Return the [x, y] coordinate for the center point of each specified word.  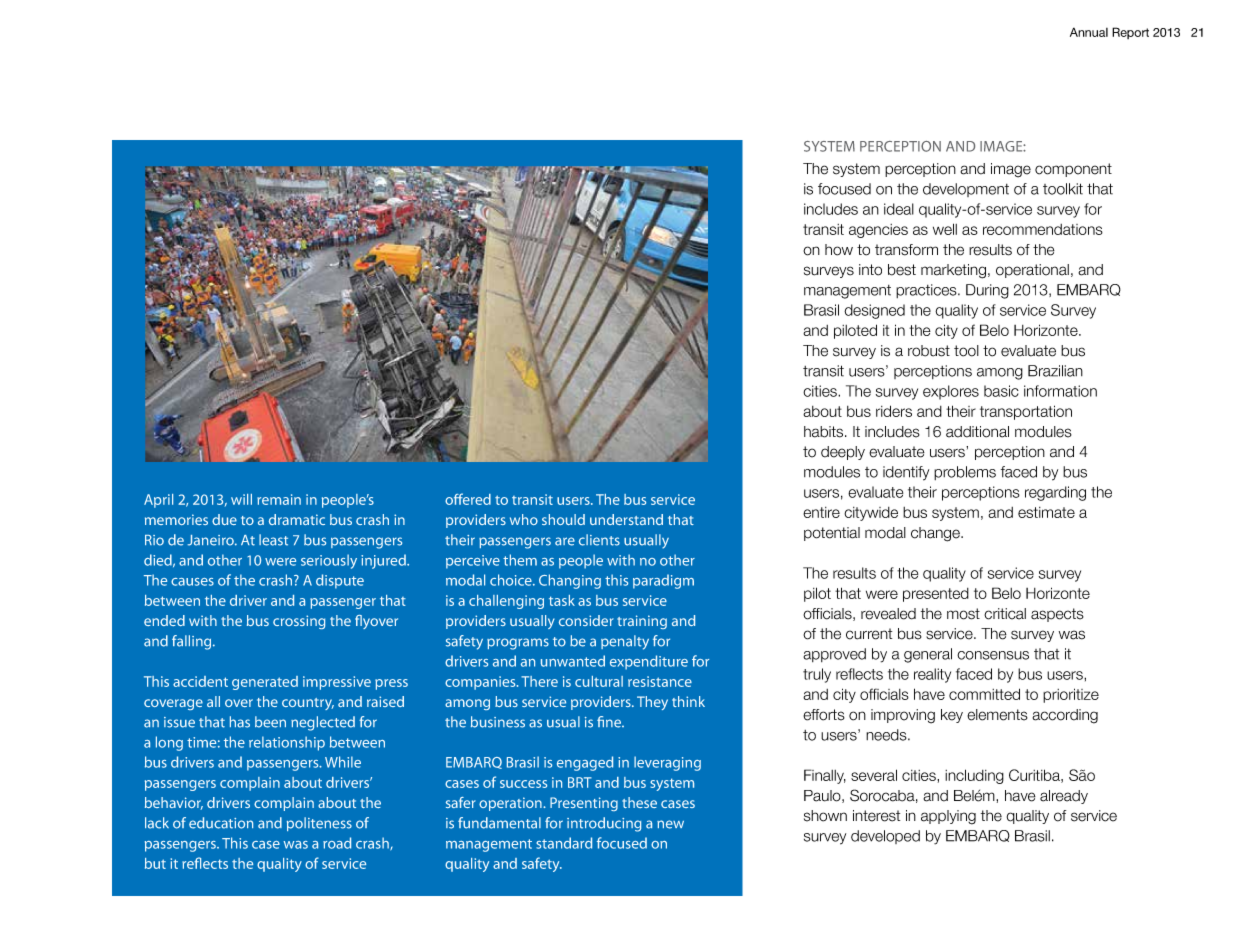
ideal [899, 209]
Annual [1089, 32]
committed [984, 694]
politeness [319, 824]
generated [265, 683]
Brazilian [1055, 371]
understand [626, 519]
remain [279, 499]
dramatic [297, 519]
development [966, 190]
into [870, 270]
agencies [878, 231]
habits [825, 432]
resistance [660, 681]
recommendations [1043, 229]
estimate [1046, 512]
